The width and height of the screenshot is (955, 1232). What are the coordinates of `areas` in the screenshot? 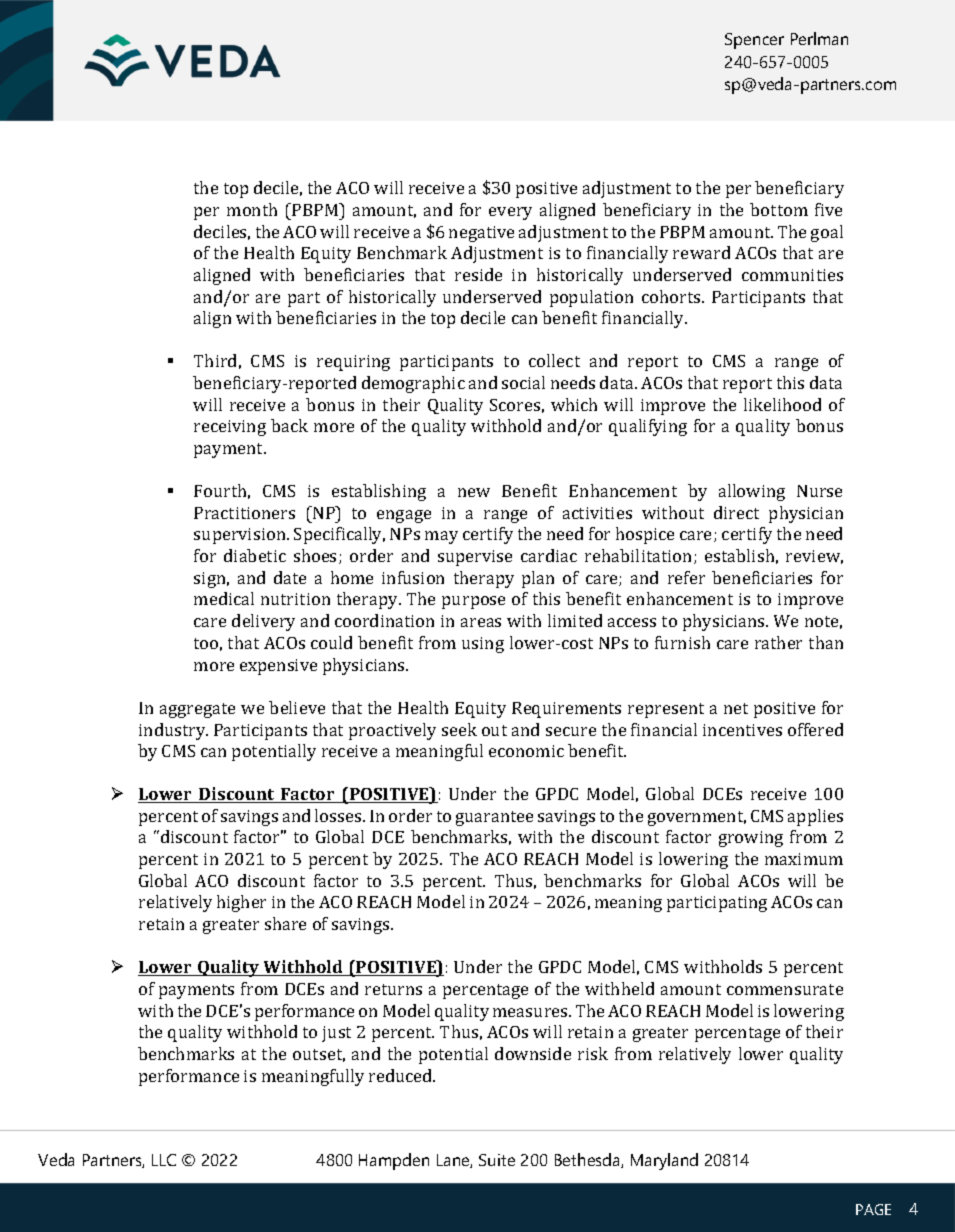 It's located at (481, 622).
